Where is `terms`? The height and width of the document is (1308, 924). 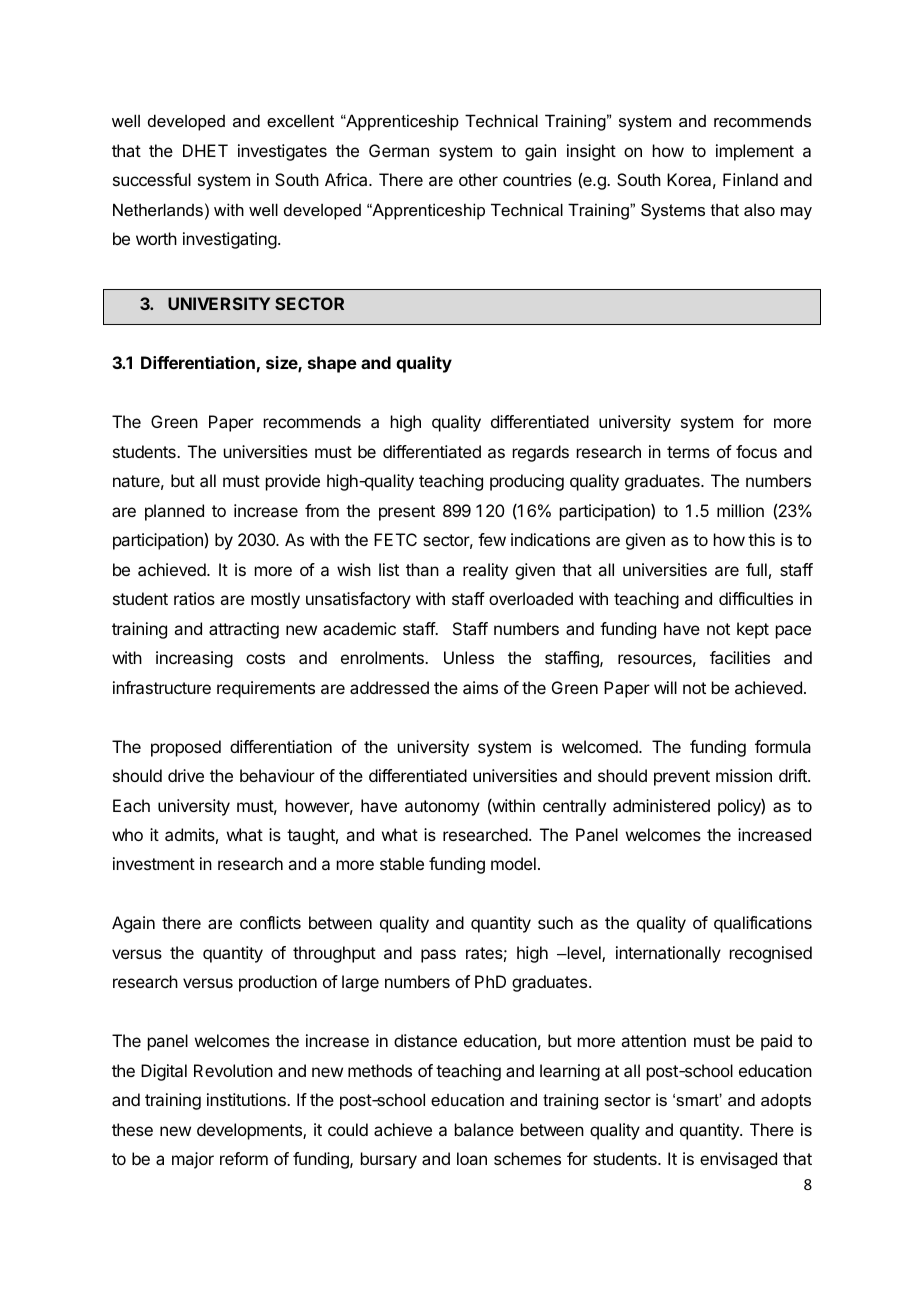
terms is located at coordinates (688, 452).
